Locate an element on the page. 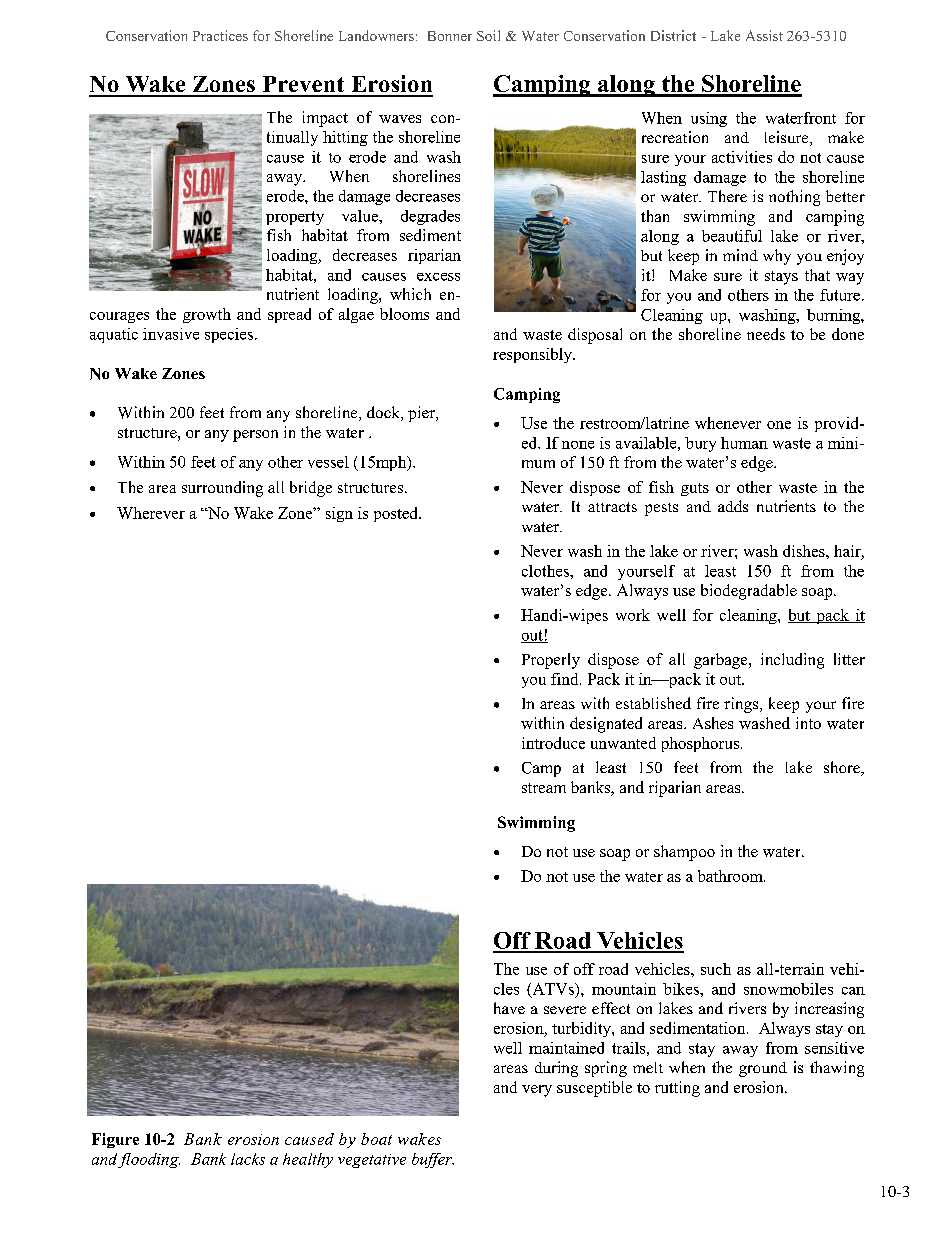 The height and width of the image is (1233, 952). person is located at coordinates (255, 436).
